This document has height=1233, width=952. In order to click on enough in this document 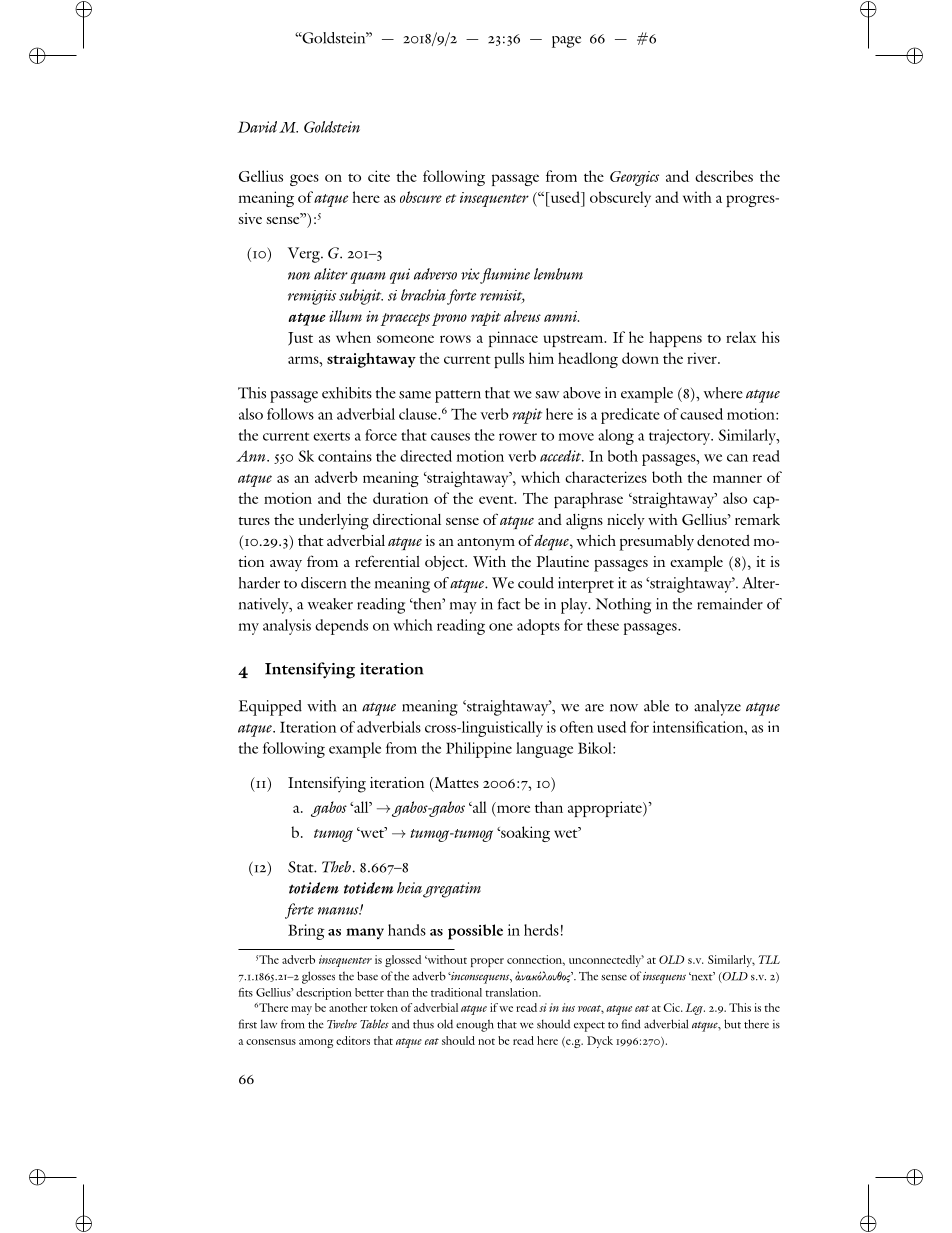, I will do `click(475, 1025)`.
